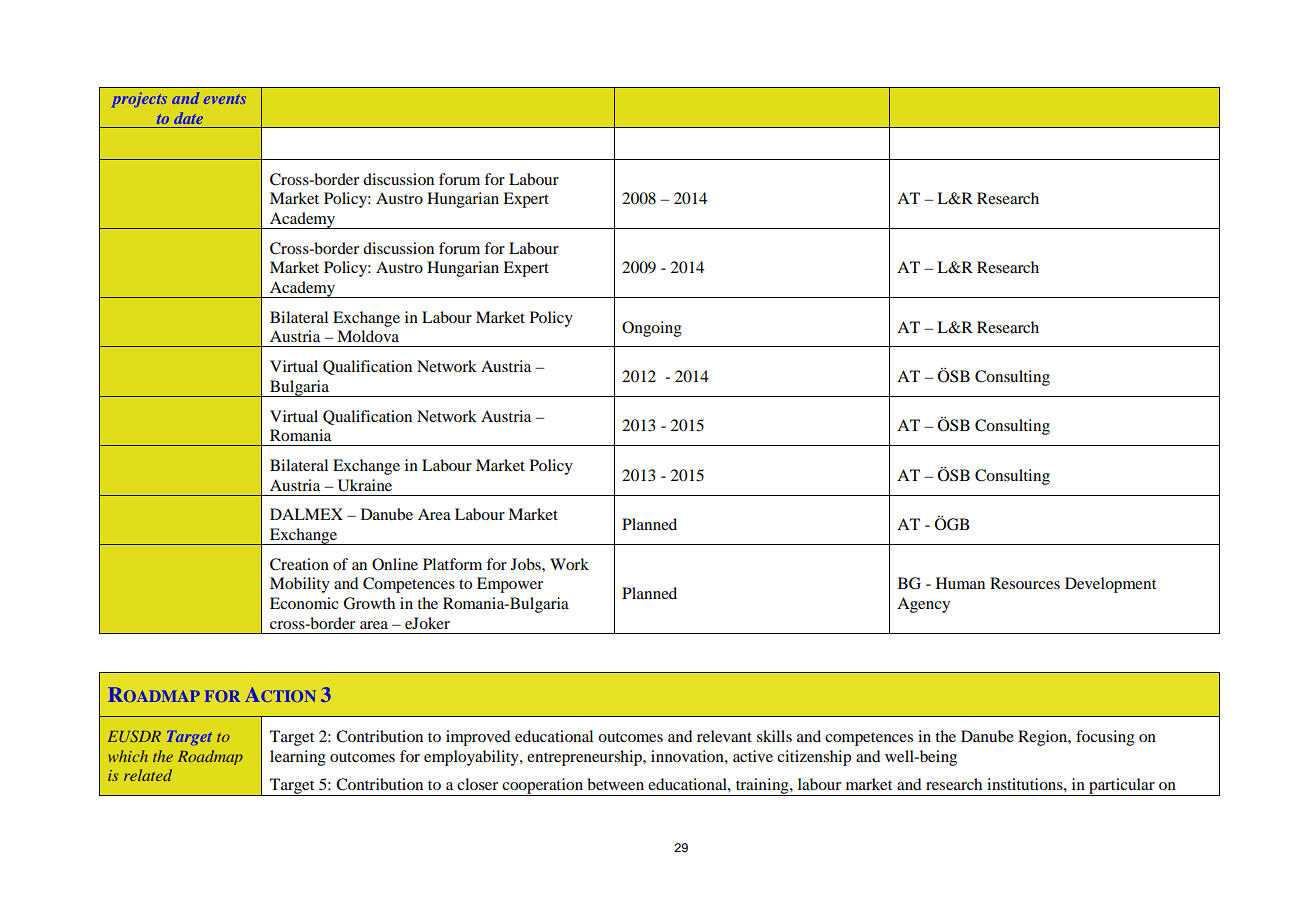 The height and width of the screenshot is (924, 1308). Describe the element at coordinates (189, 118) in the screenshot. I see `date` at that location.
